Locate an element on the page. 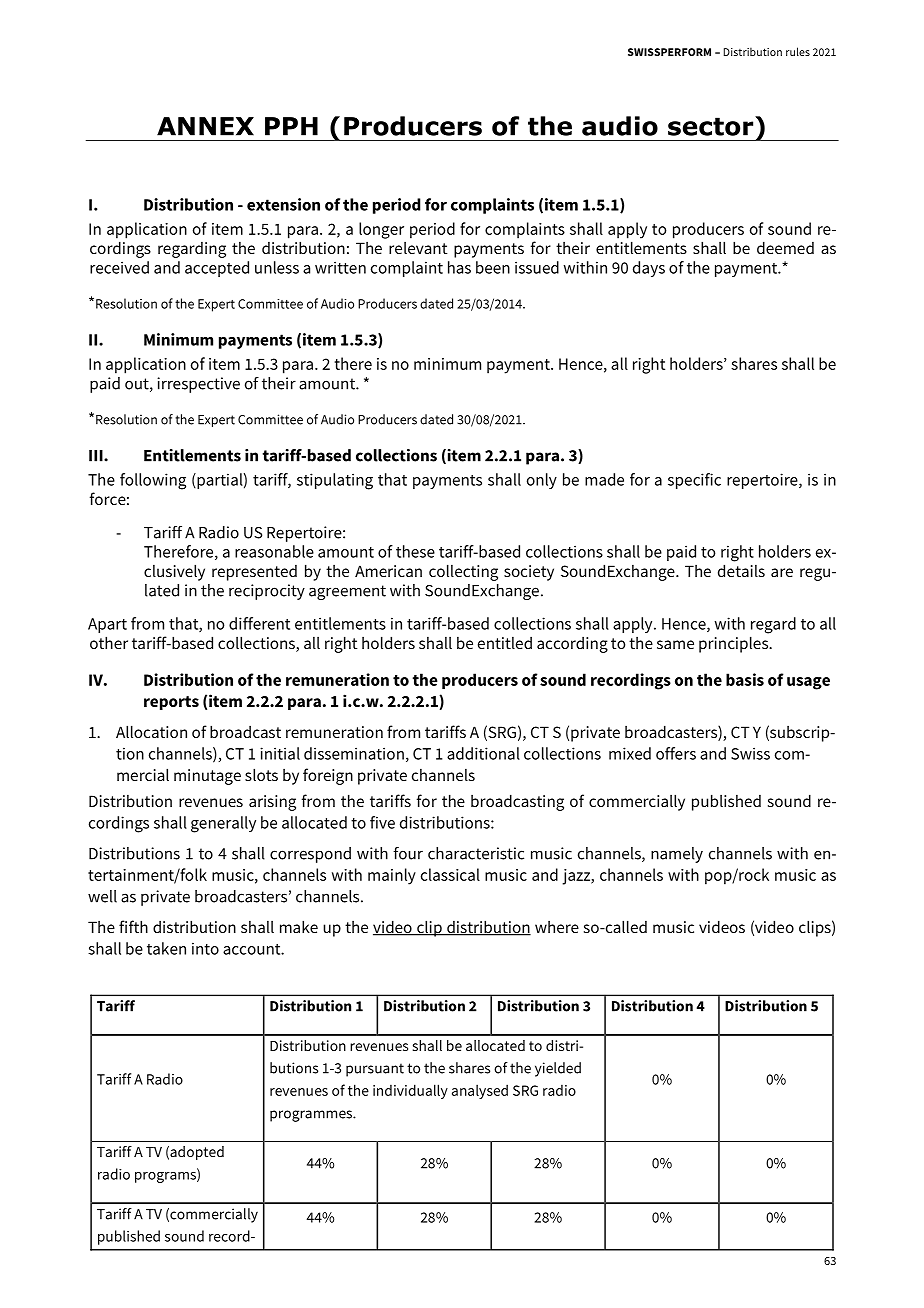 This document has width=924, height=1308. yielded is located at coordinates (558, 1069).
